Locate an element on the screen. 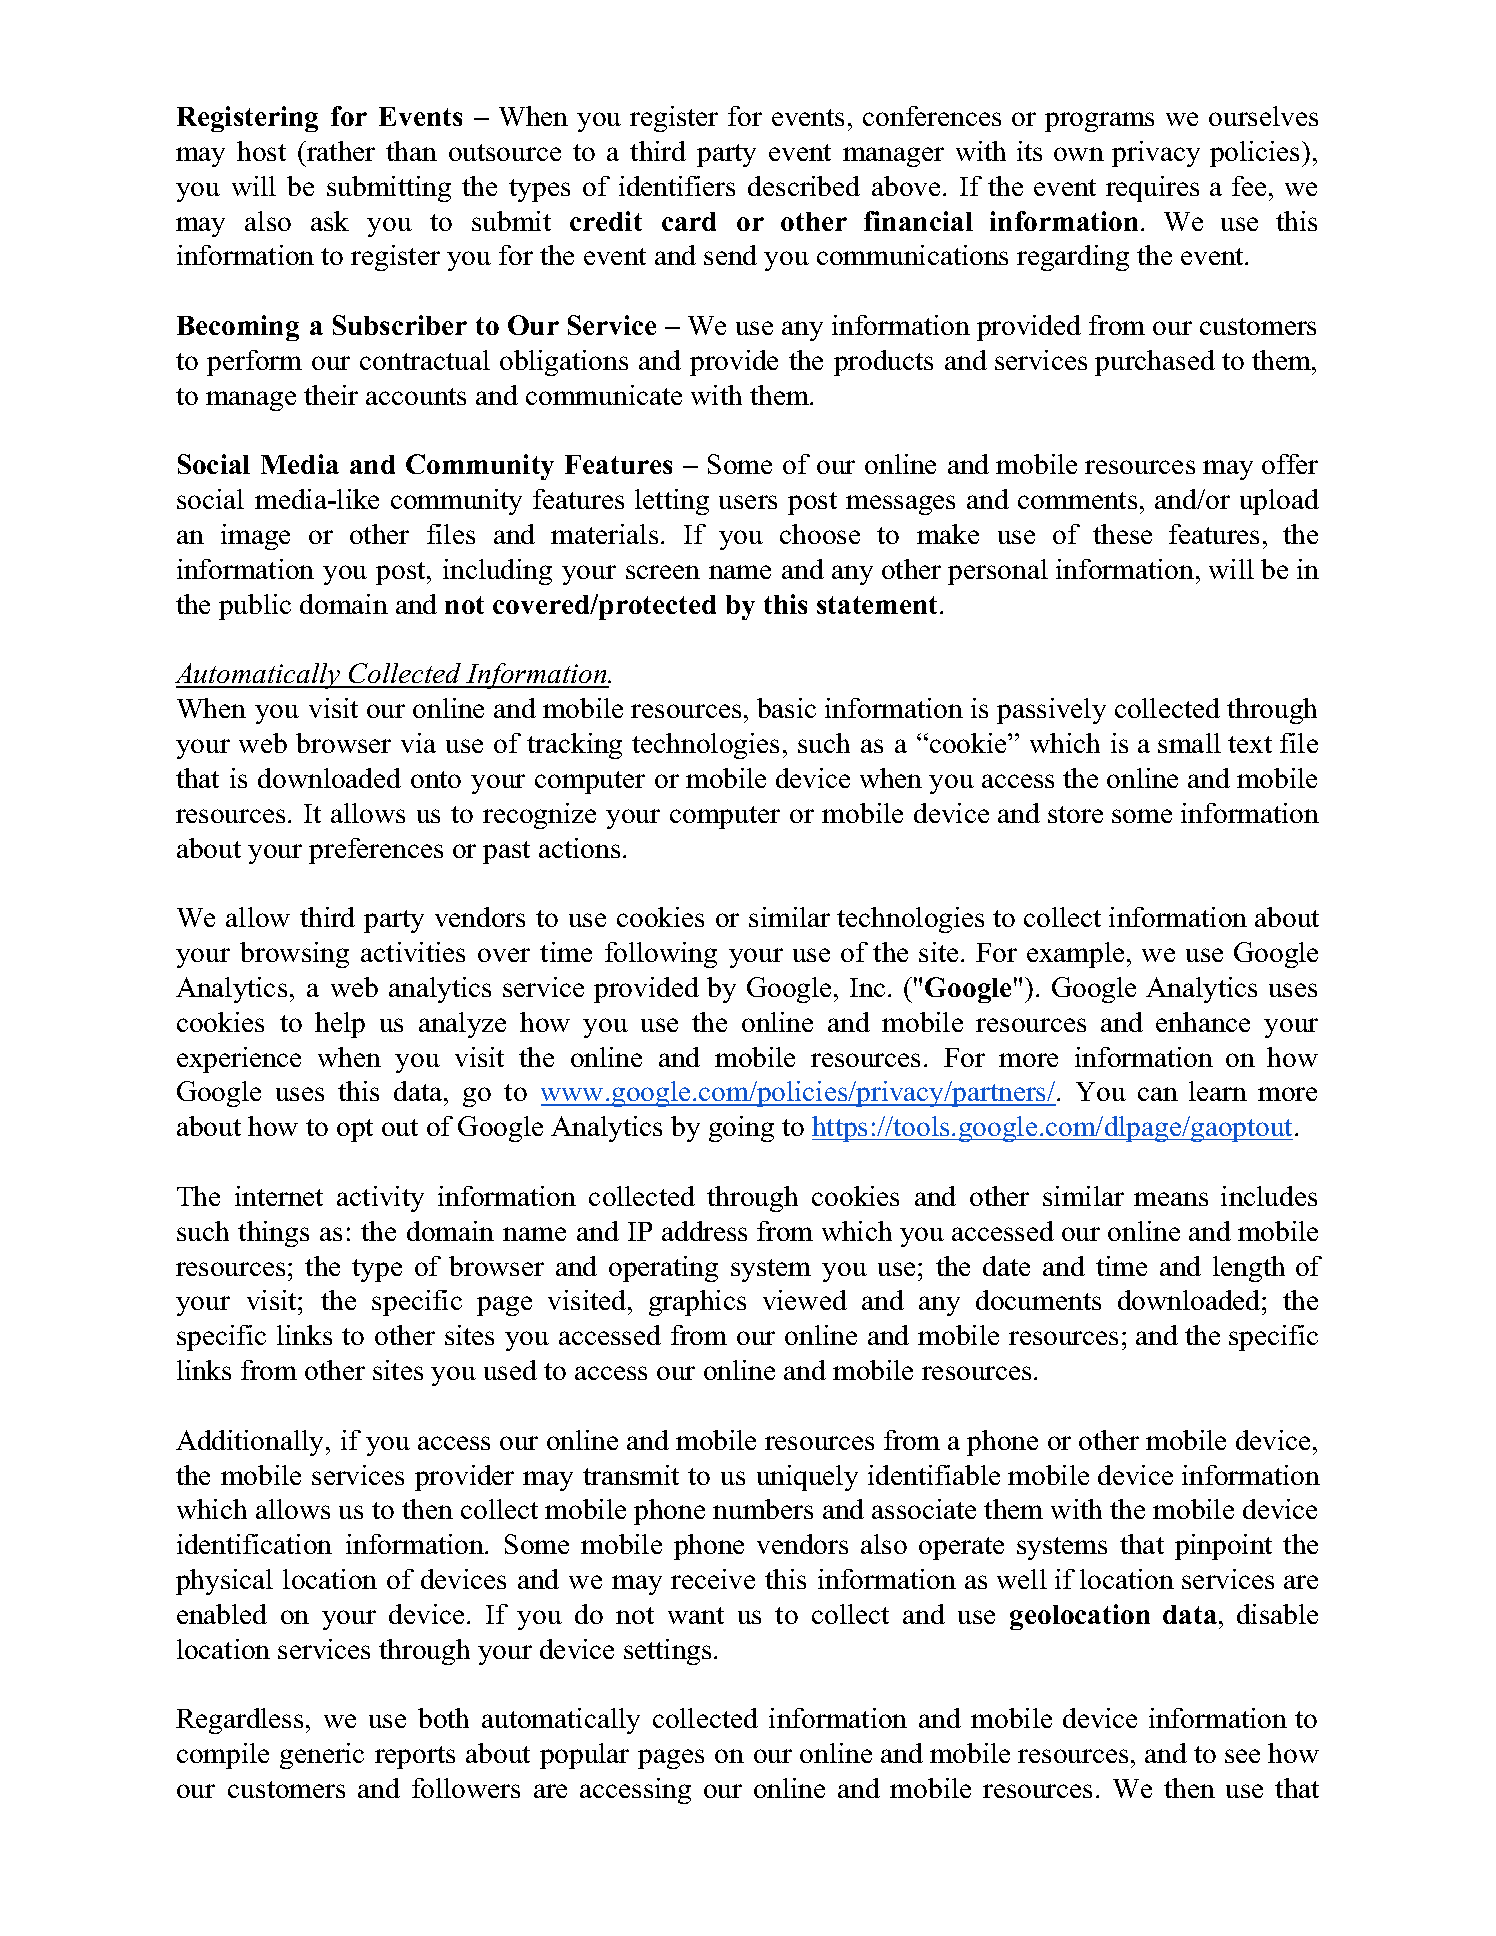 This screenshot has height=1936, width=1496. see is located at coordinates (1242, 1756).
